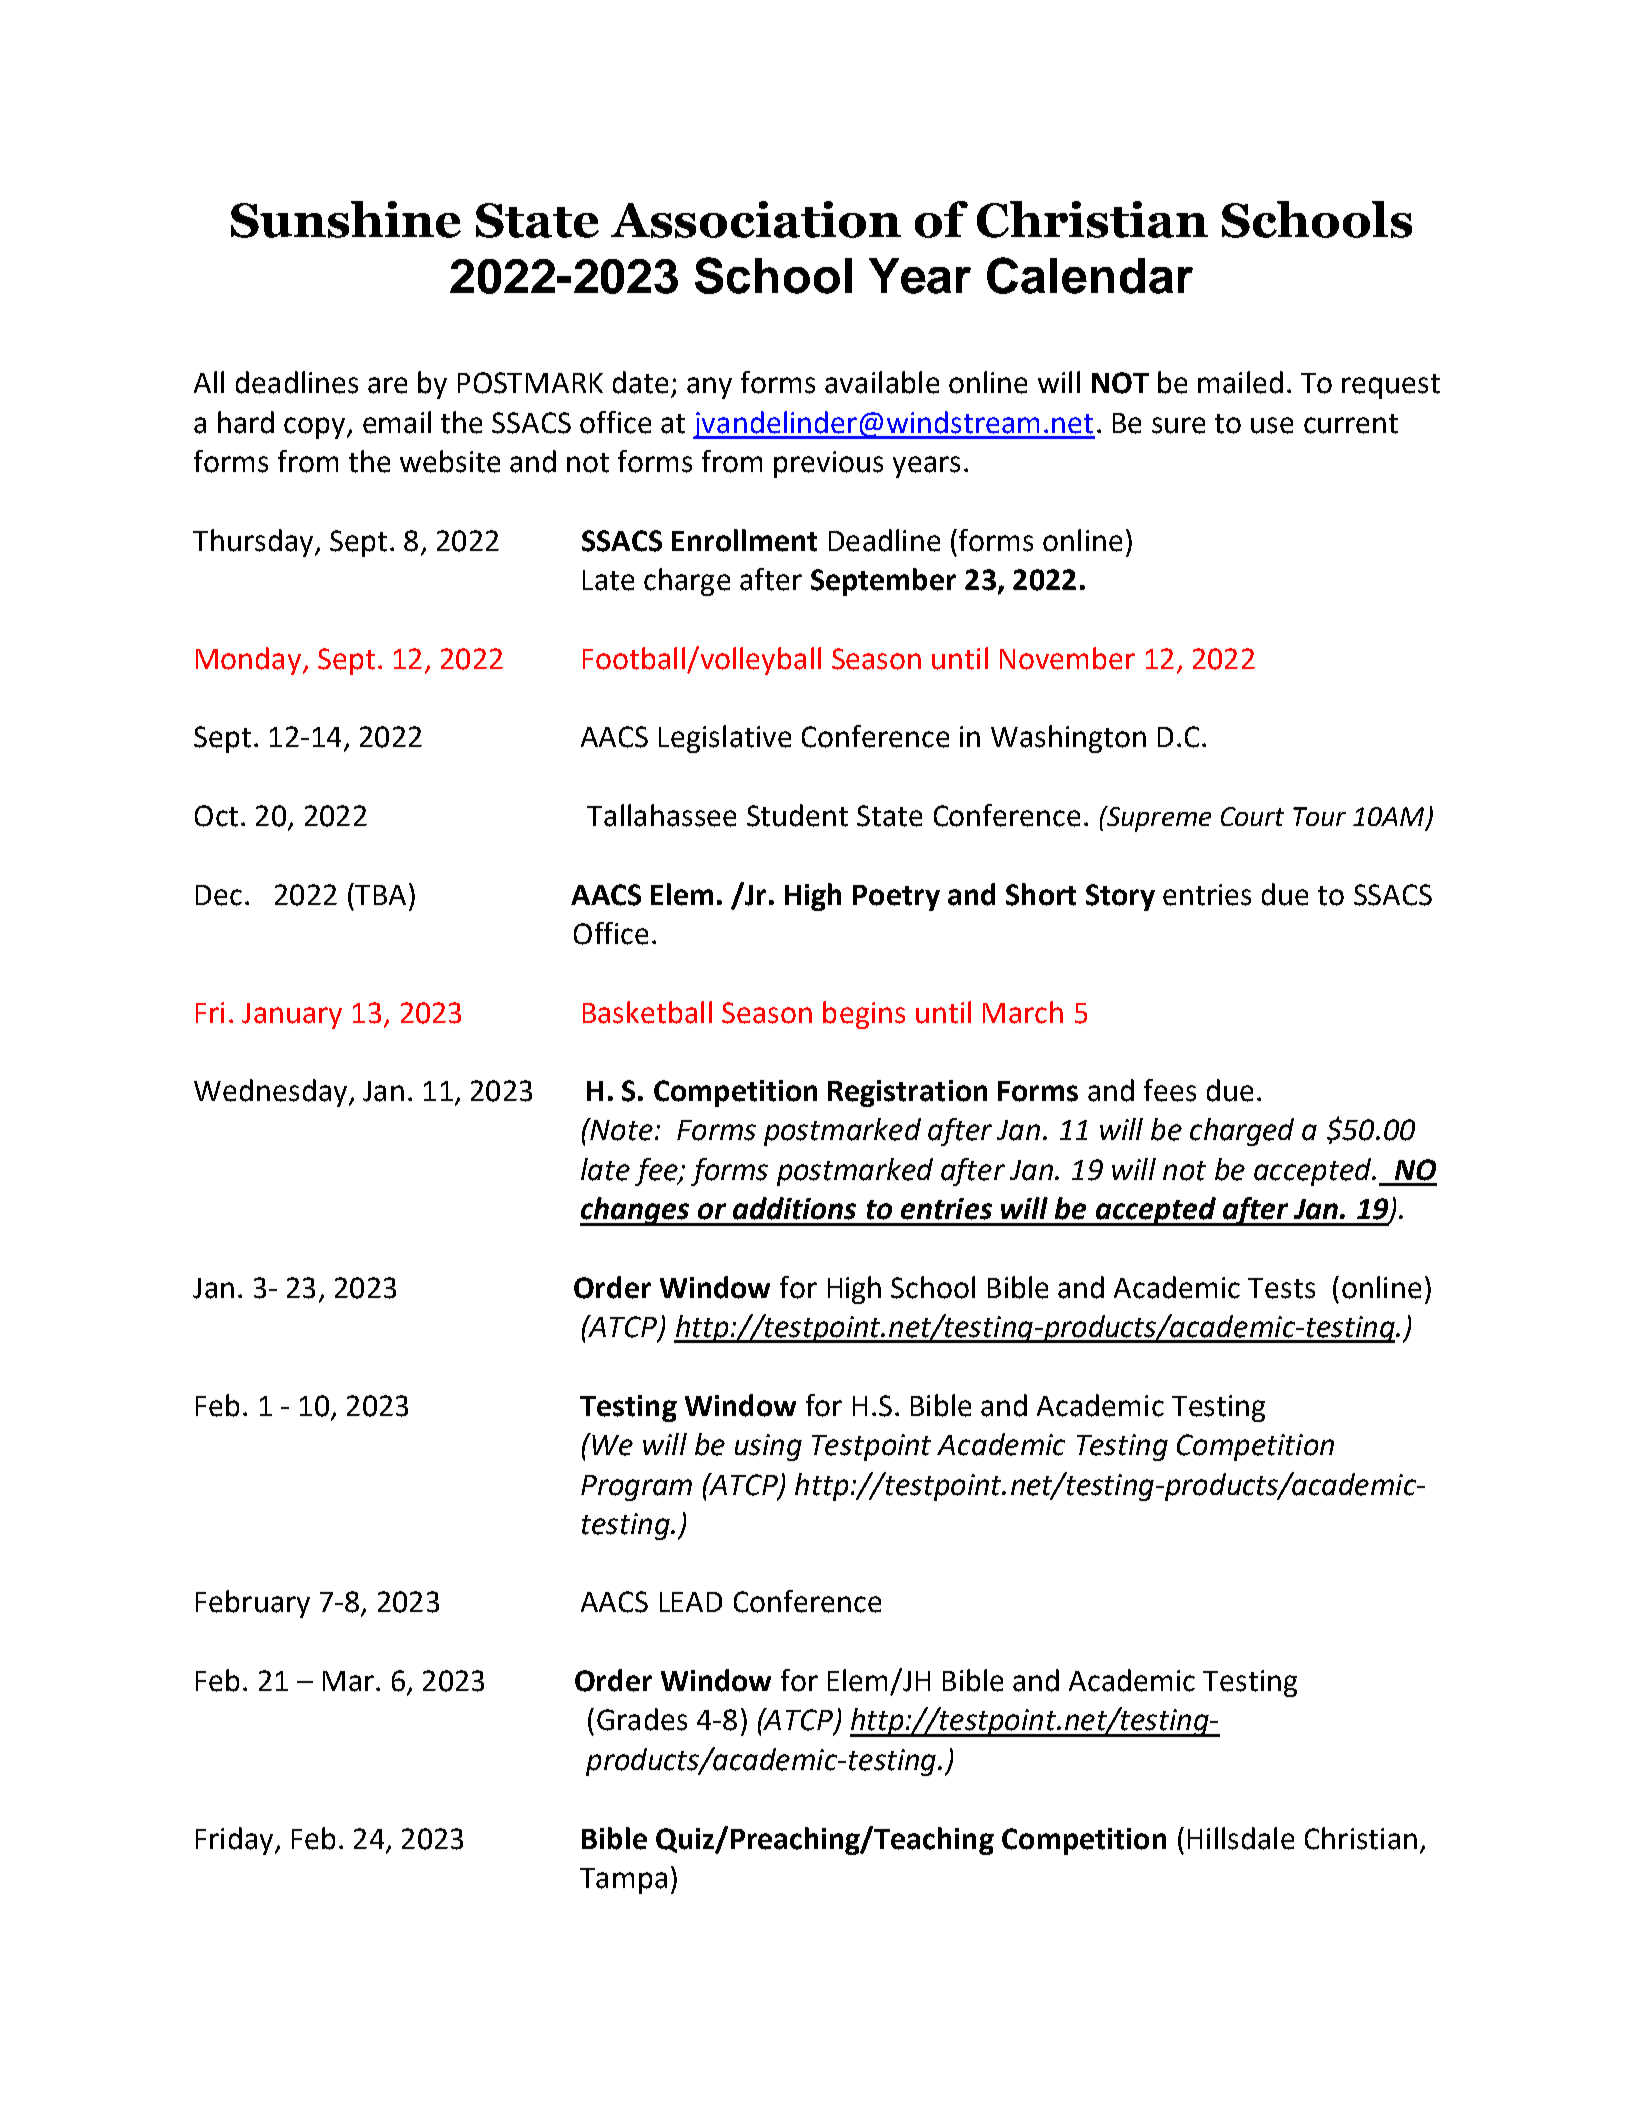 This screenshot has height=2126, width=1643. What do you see at coordinates (1241, 1838) in the screenshot?
I see `Hillsdale` at bounding box center [1241, 1838].
